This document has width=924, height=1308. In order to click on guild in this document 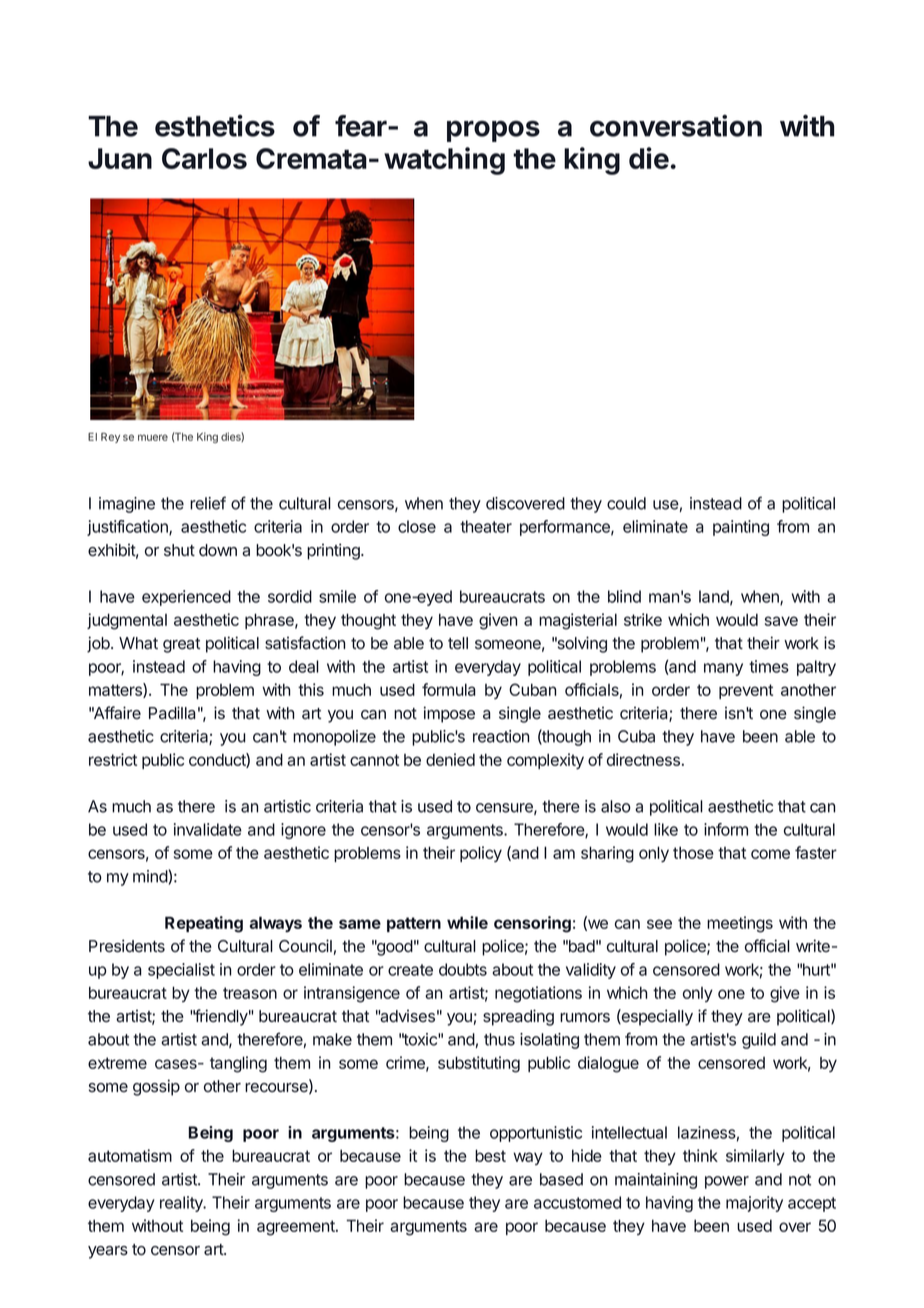, I will do `click(759, 1041)`.
